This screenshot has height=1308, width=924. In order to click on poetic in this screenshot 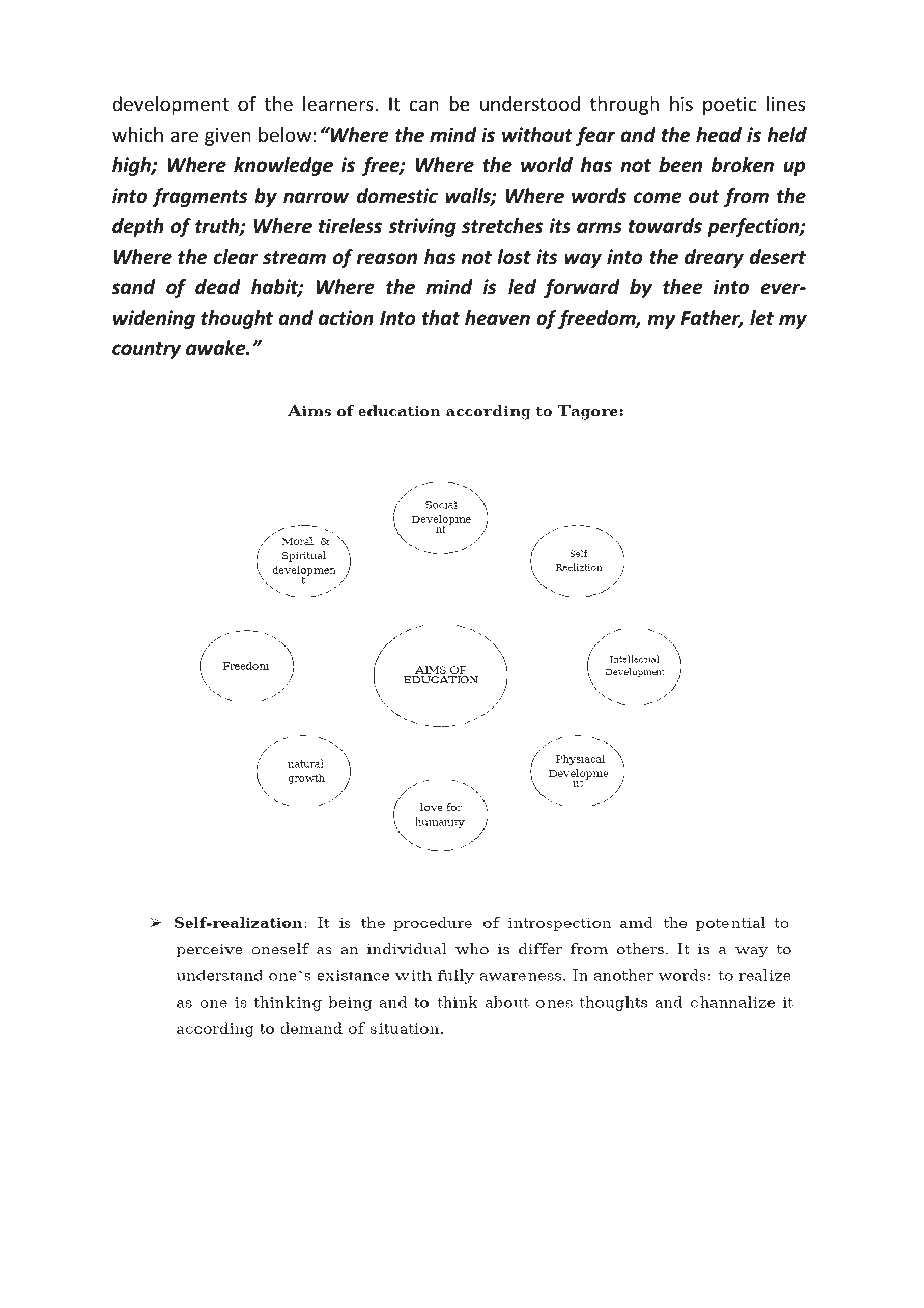, I will do `click(730, 106)`.
